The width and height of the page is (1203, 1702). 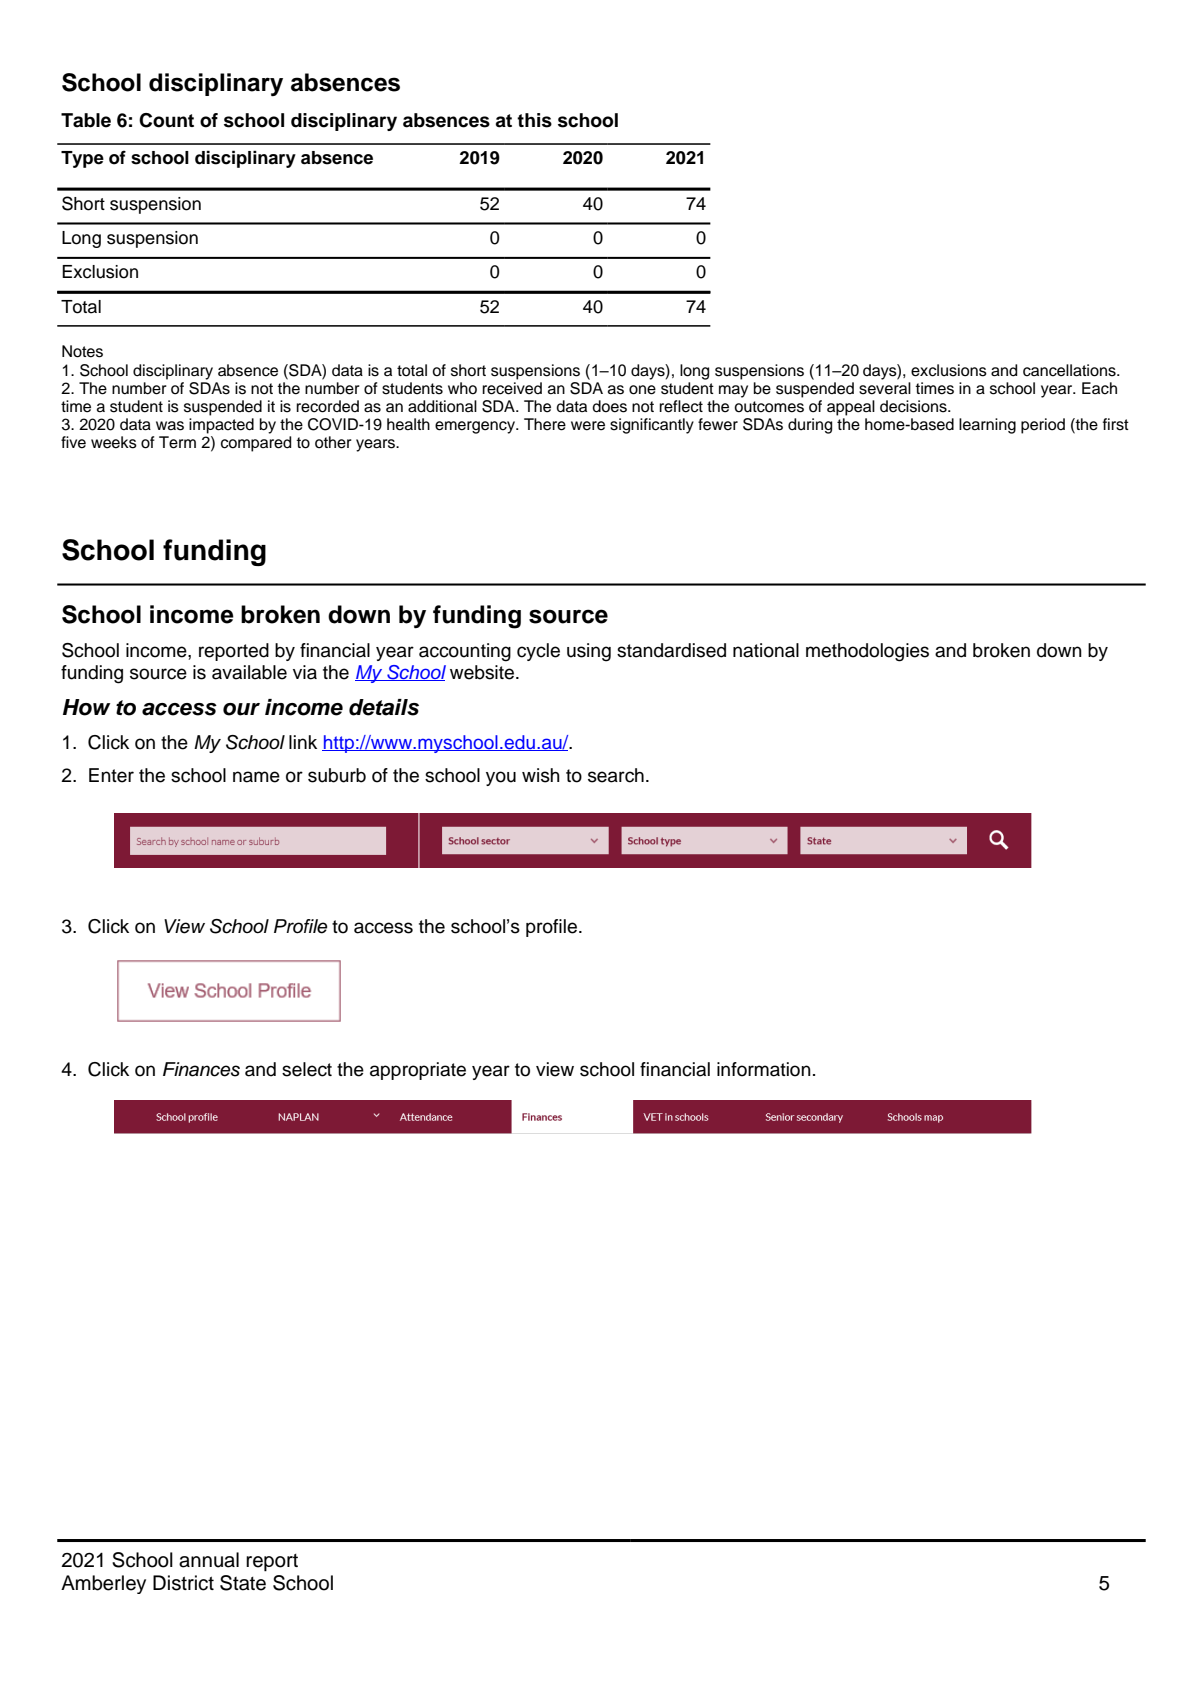 What do you see at coordinates (764, 1069) in the page?
I see `information` at bounding box center [764, 1069].
